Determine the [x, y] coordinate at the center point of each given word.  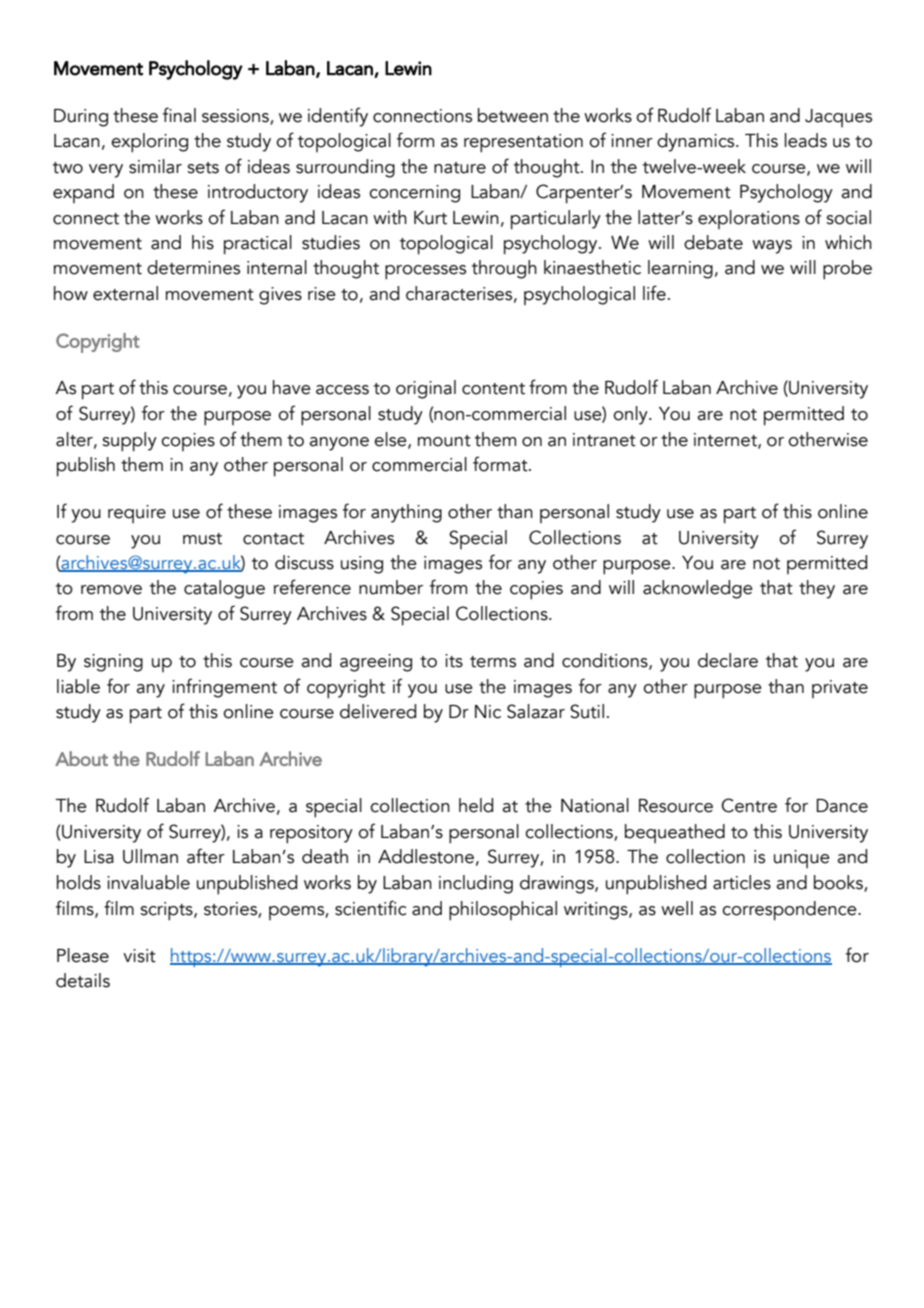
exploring [149, 143]
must [202, 539]
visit [139, 956]
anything [406, 513]
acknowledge [698, 589]
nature [460, 168]
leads [806, 140]
